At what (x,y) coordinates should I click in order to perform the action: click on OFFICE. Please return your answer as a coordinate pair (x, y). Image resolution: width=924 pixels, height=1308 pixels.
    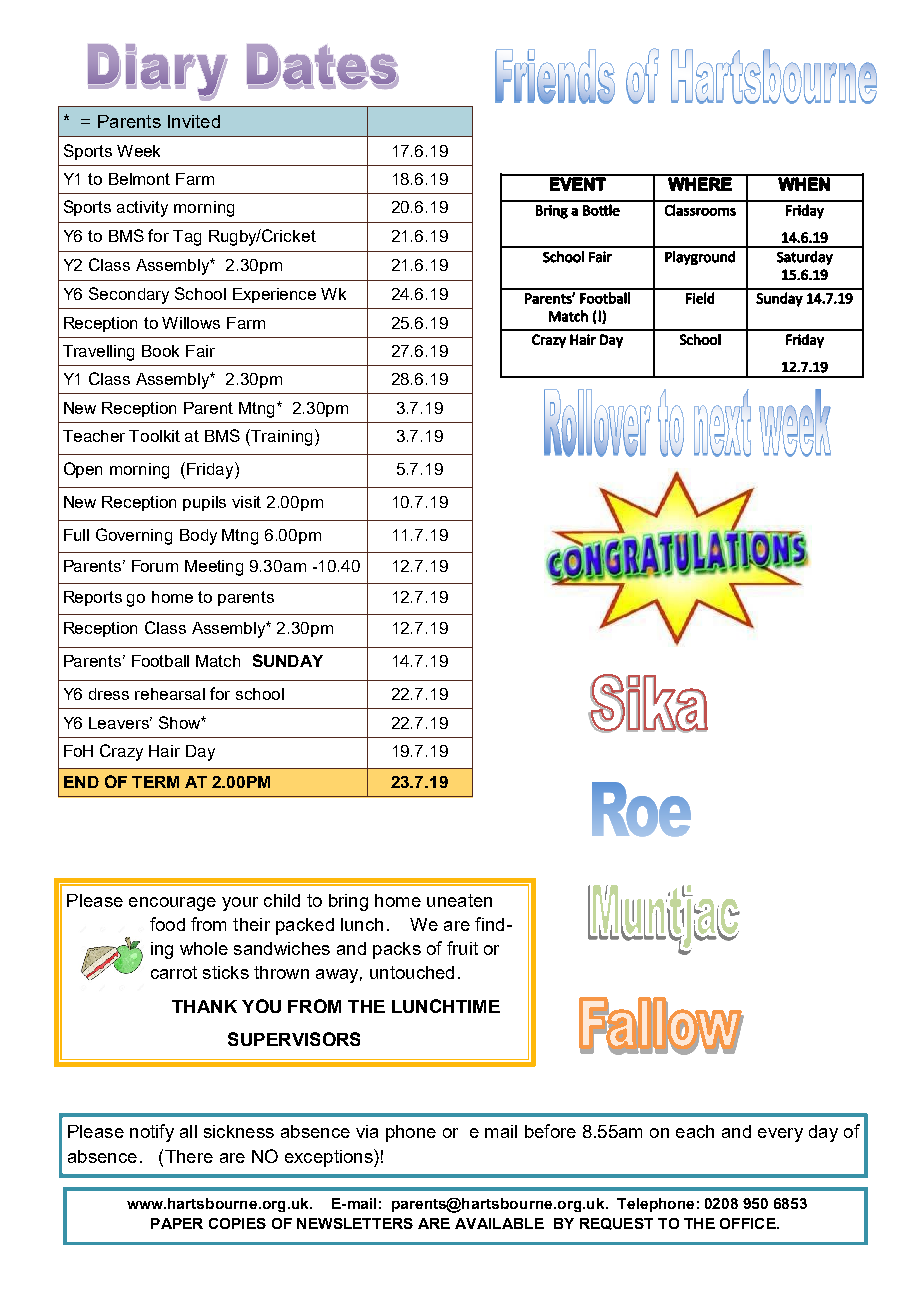
    Looking at the image, I should click on (749, 1223).
